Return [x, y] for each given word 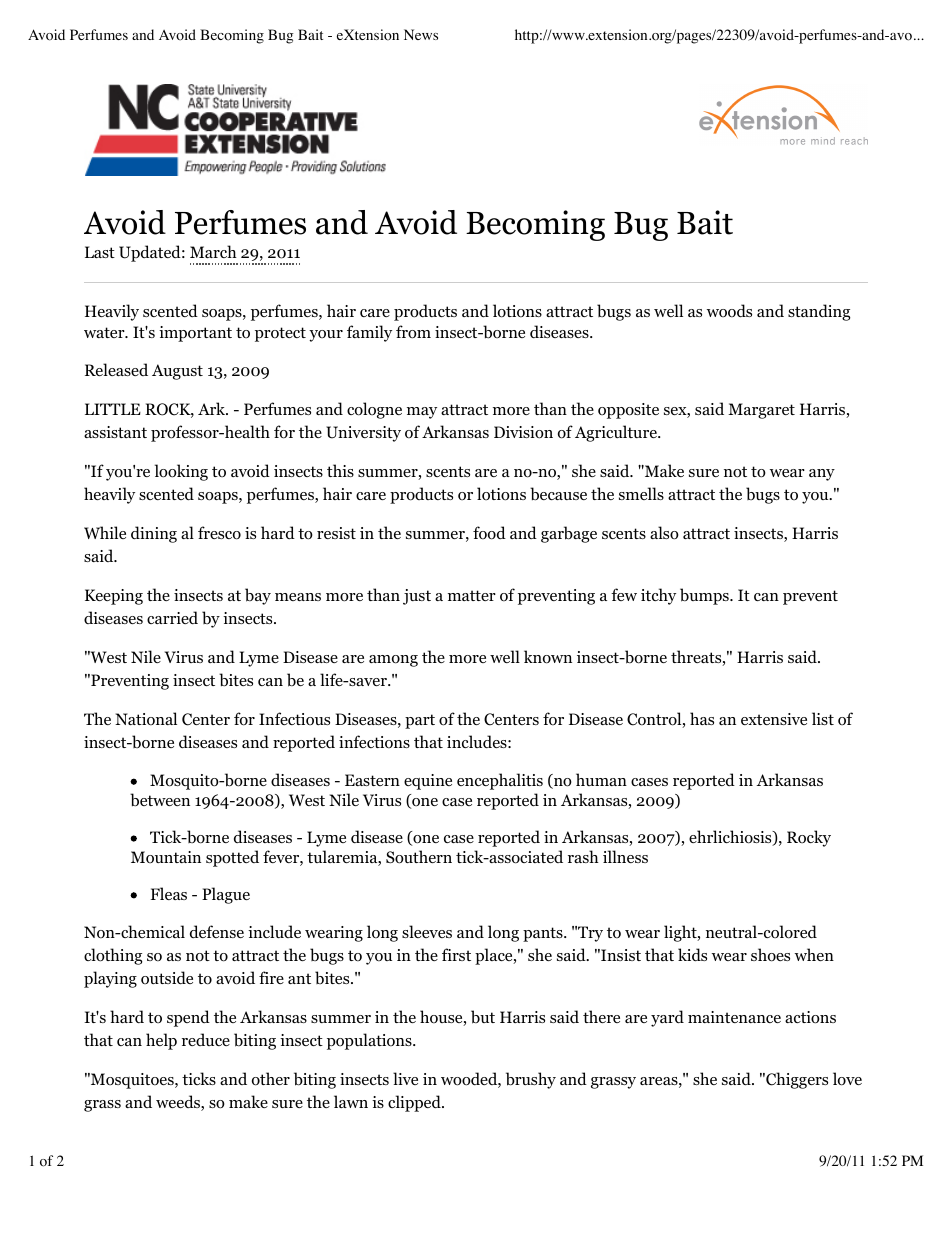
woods [729, 311]
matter [472, 595]
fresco [219, 533]
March [213, 251]
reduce [206, 1039]
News [421, 34]
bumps [705, 596]
